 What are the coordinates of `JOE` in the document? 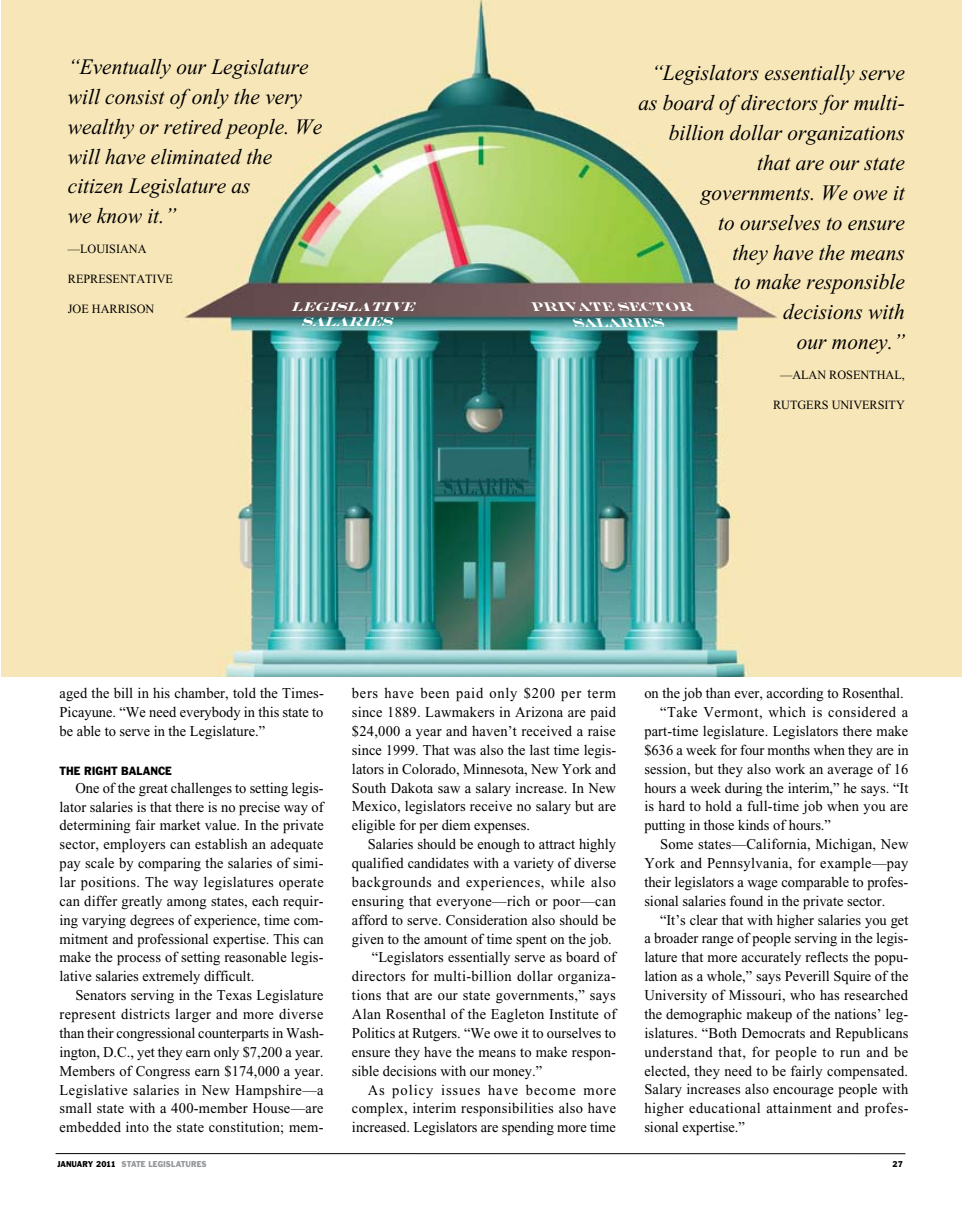 It's located at (78, 308).
